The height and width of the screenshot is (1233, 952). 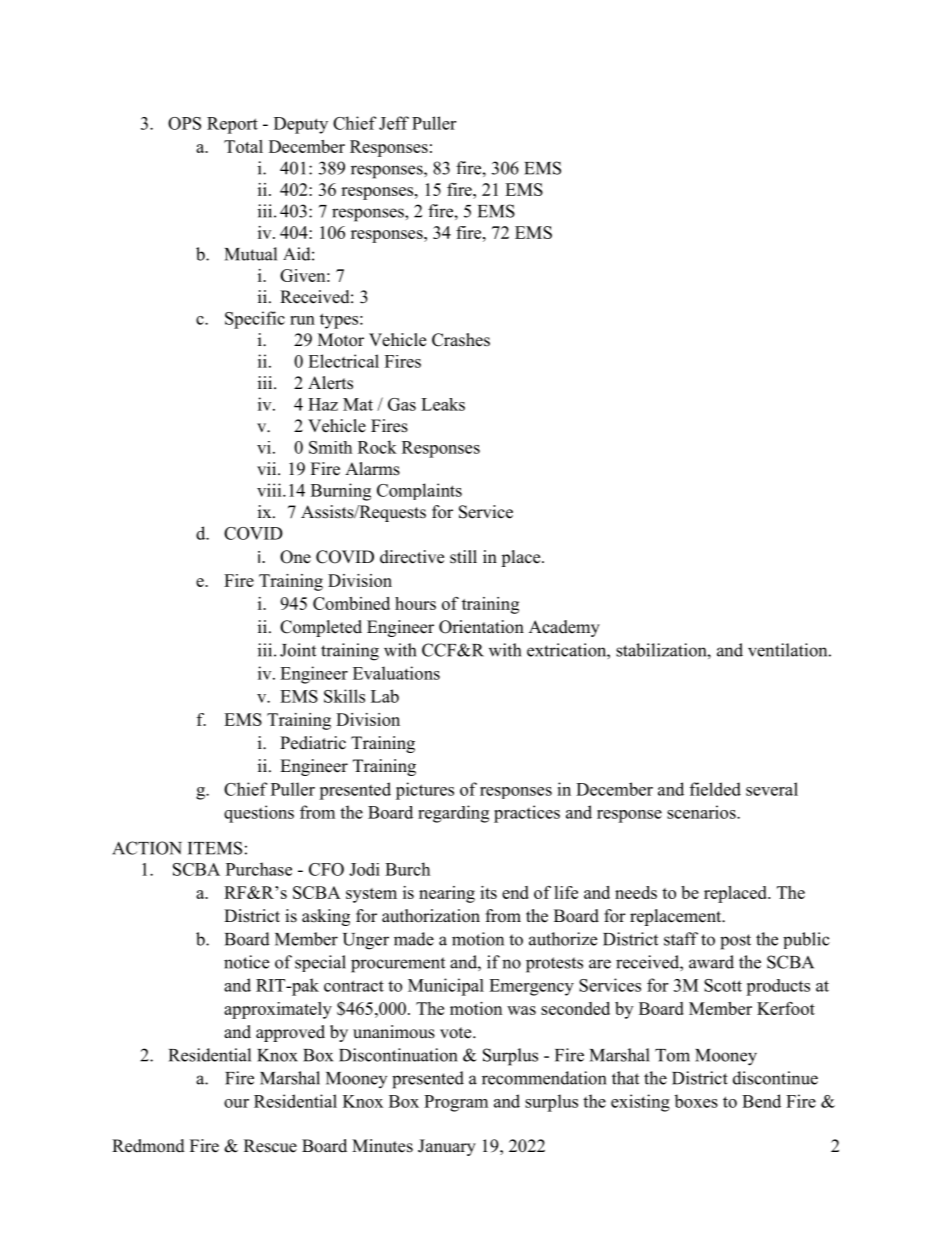 What do you see at coordinates (321, 628) in the screenshot?
I see `Completed` at bounding box center [321, 628].
